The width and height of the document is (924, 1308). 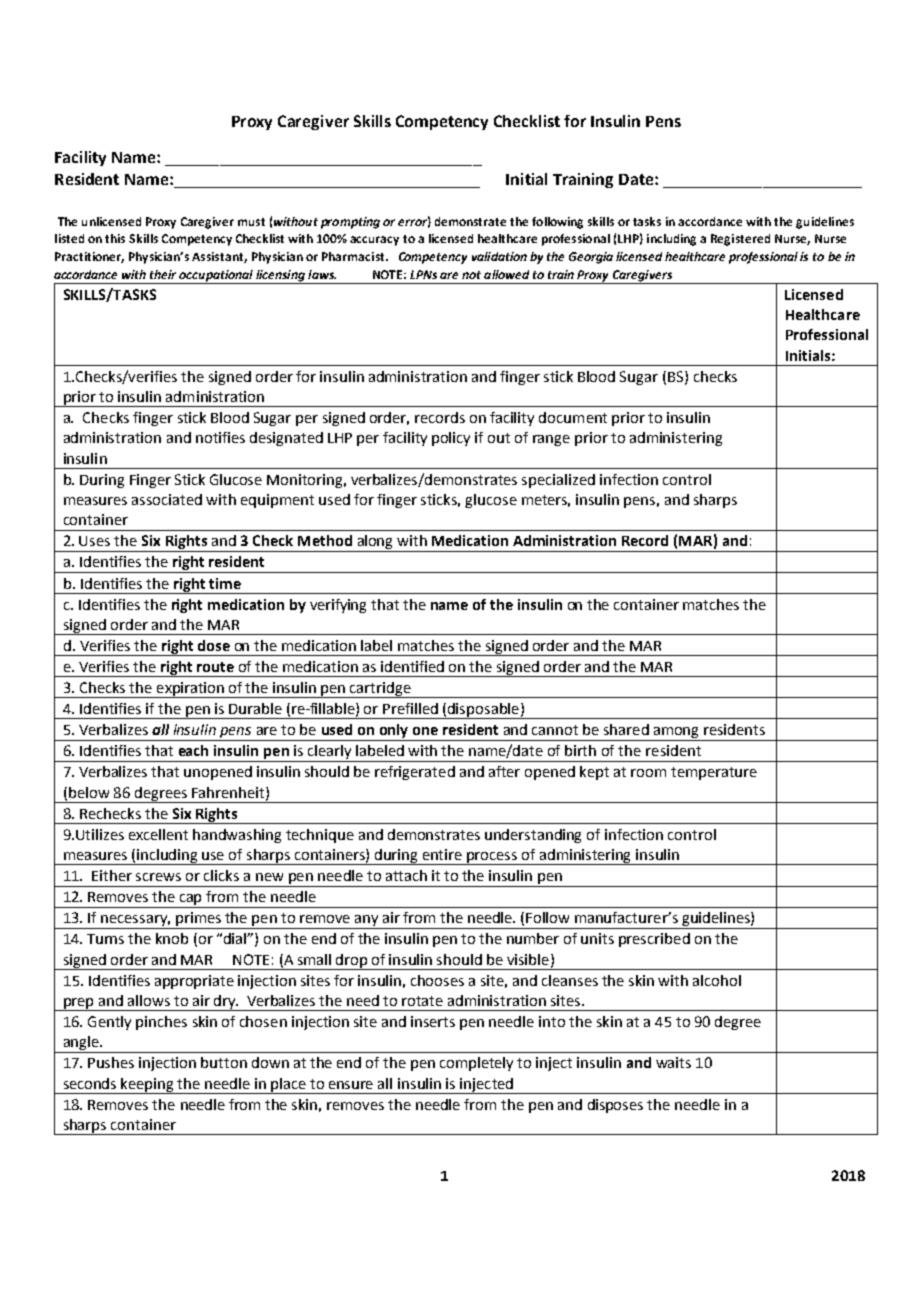 What do you see at coordinates (573, 417) in the document?
I see `document` at bounding box center [573, 417].
